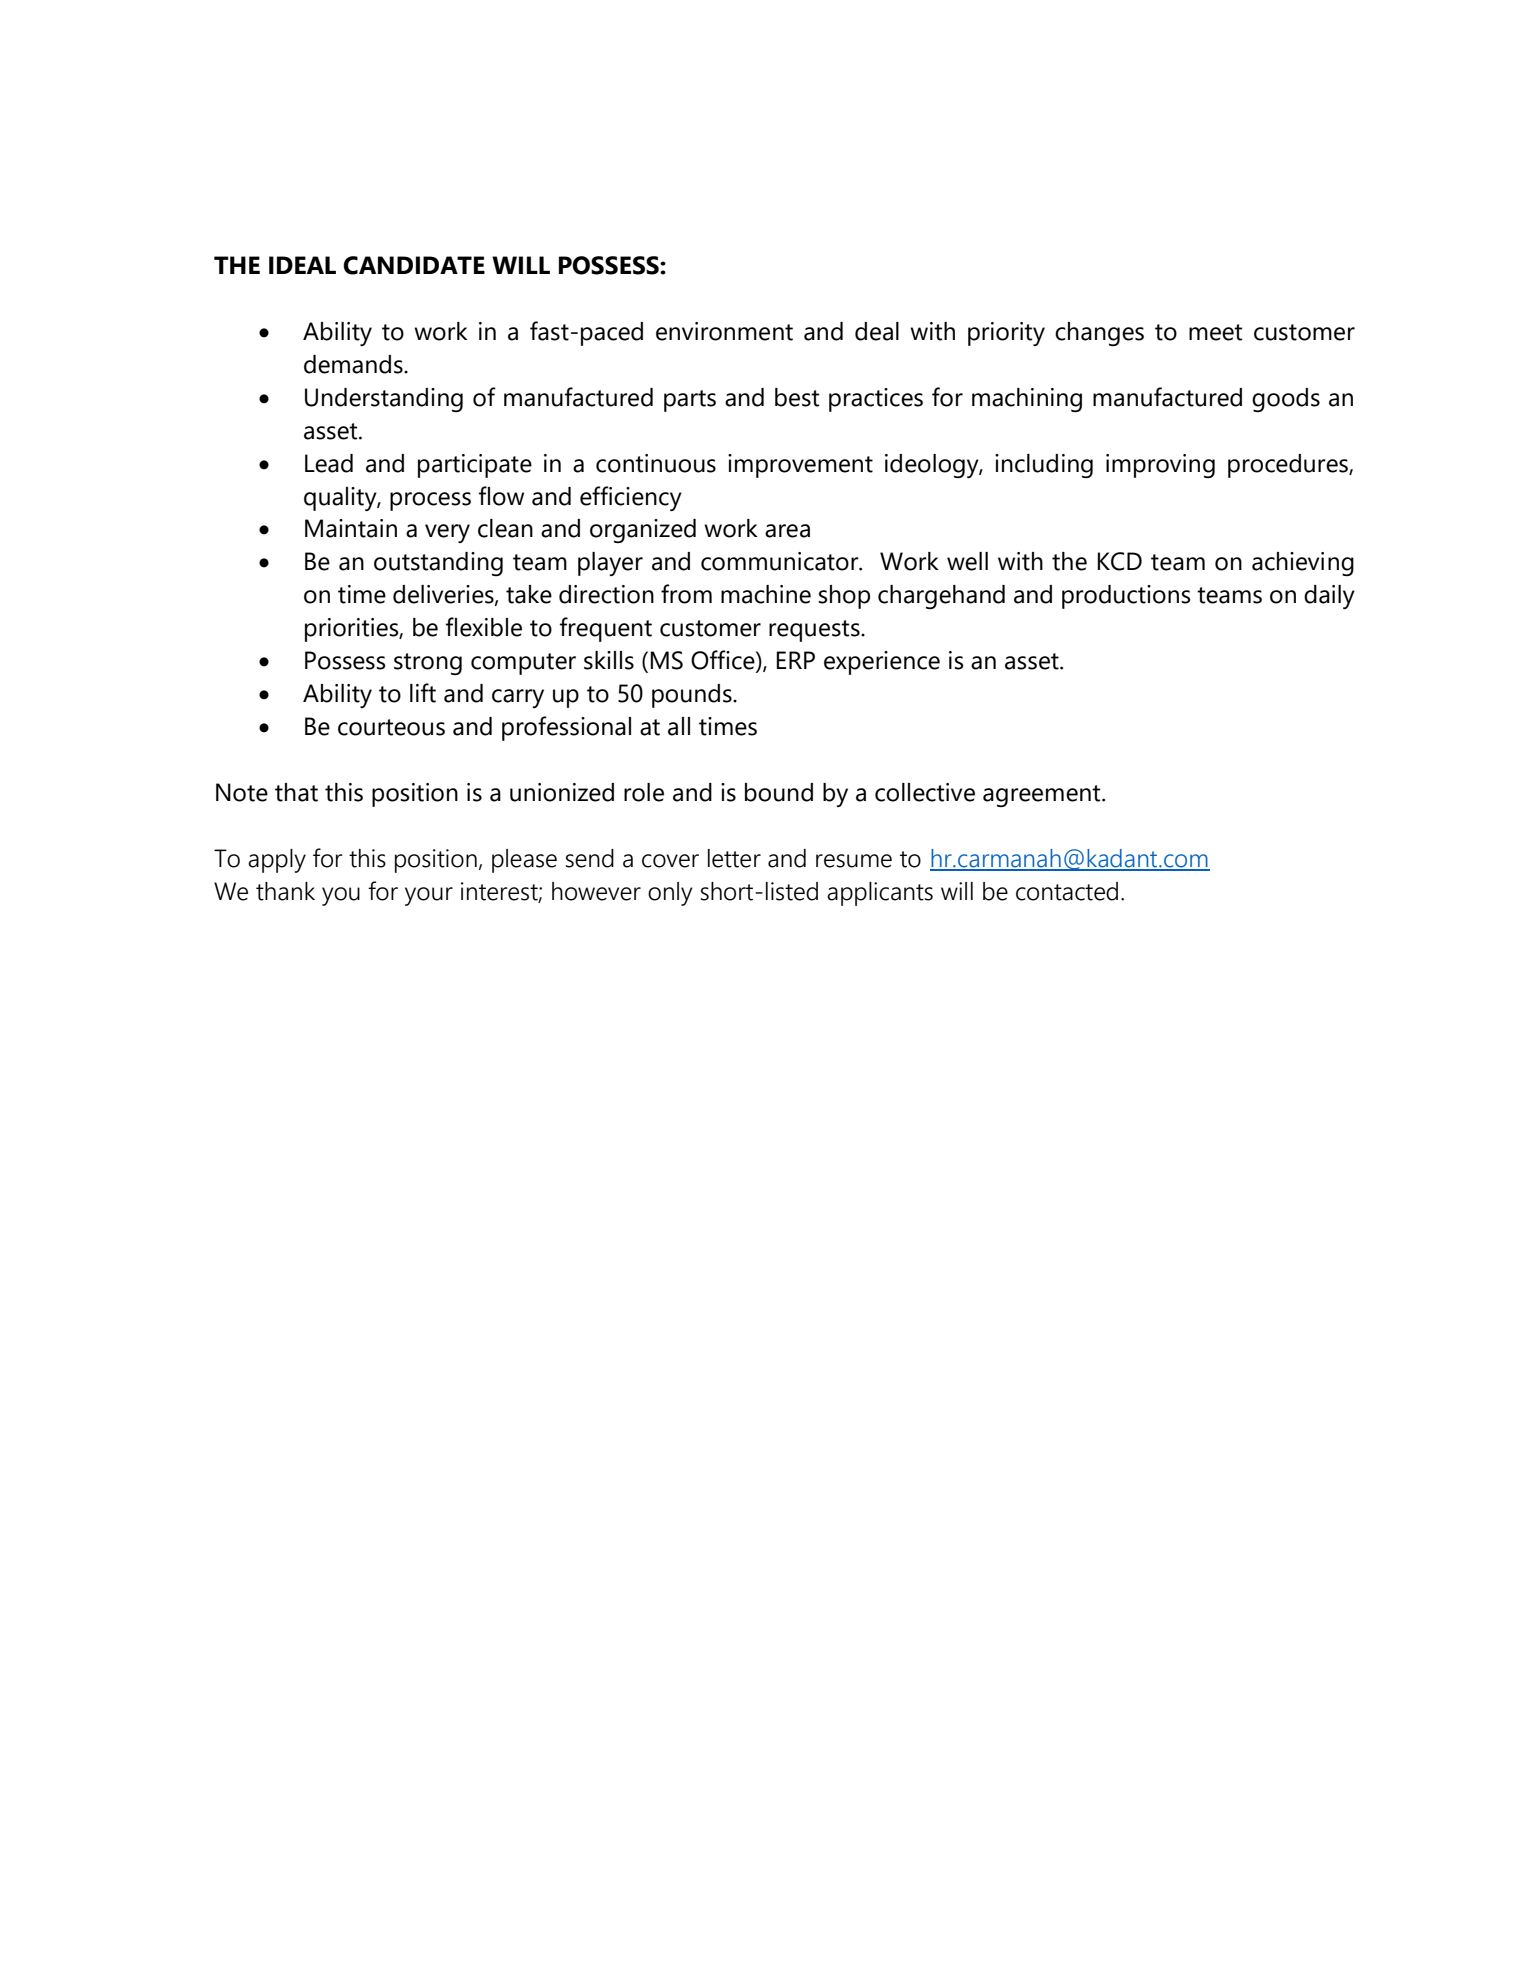 The height and width of the document is (1962, 1516). What do you see at coordinates (1215, 332) in the document?
I see `meet` at bounding box center [1215, 332].
